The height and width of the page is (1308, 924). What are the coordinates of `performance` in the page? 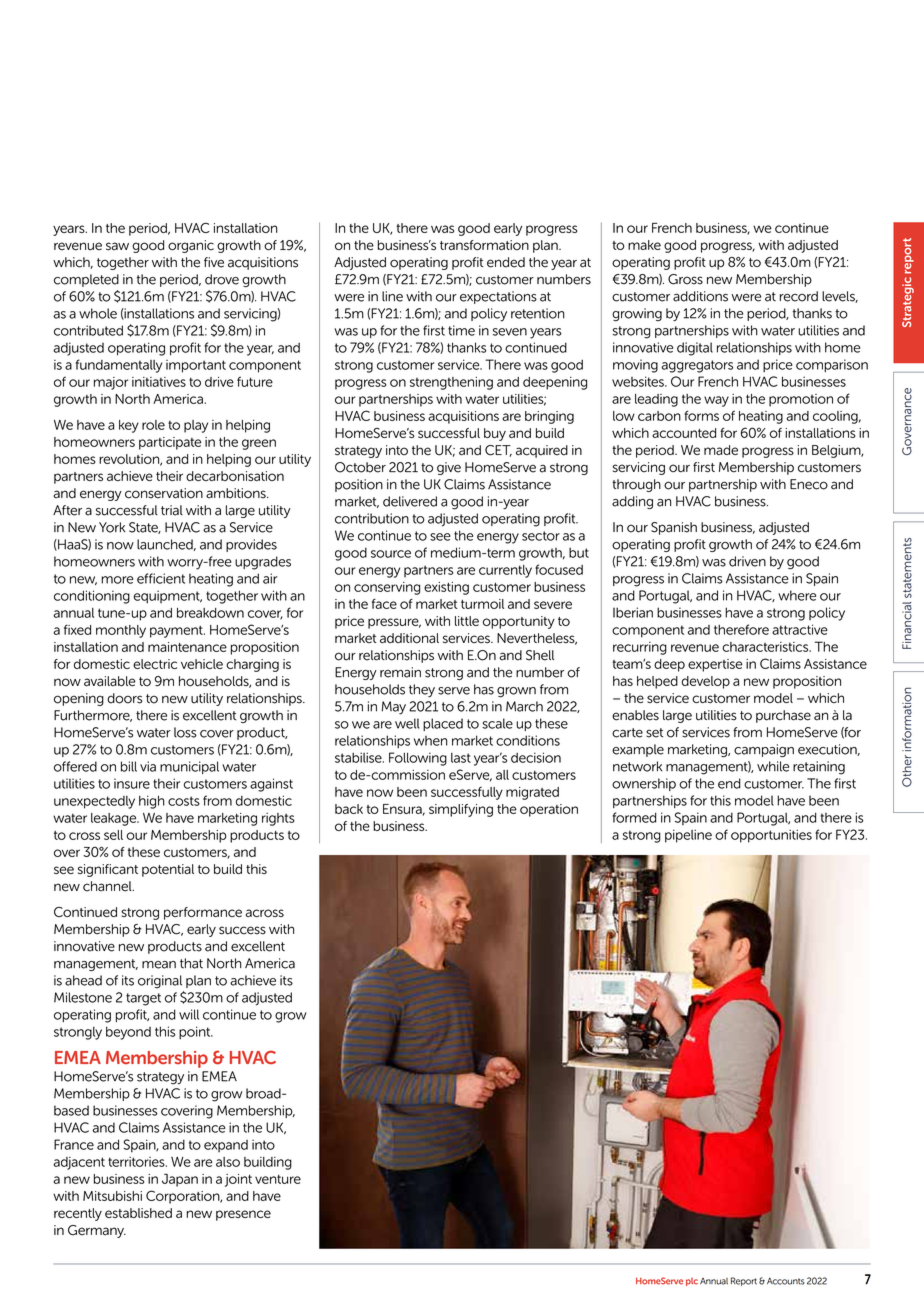 It's located at (203, 913).
